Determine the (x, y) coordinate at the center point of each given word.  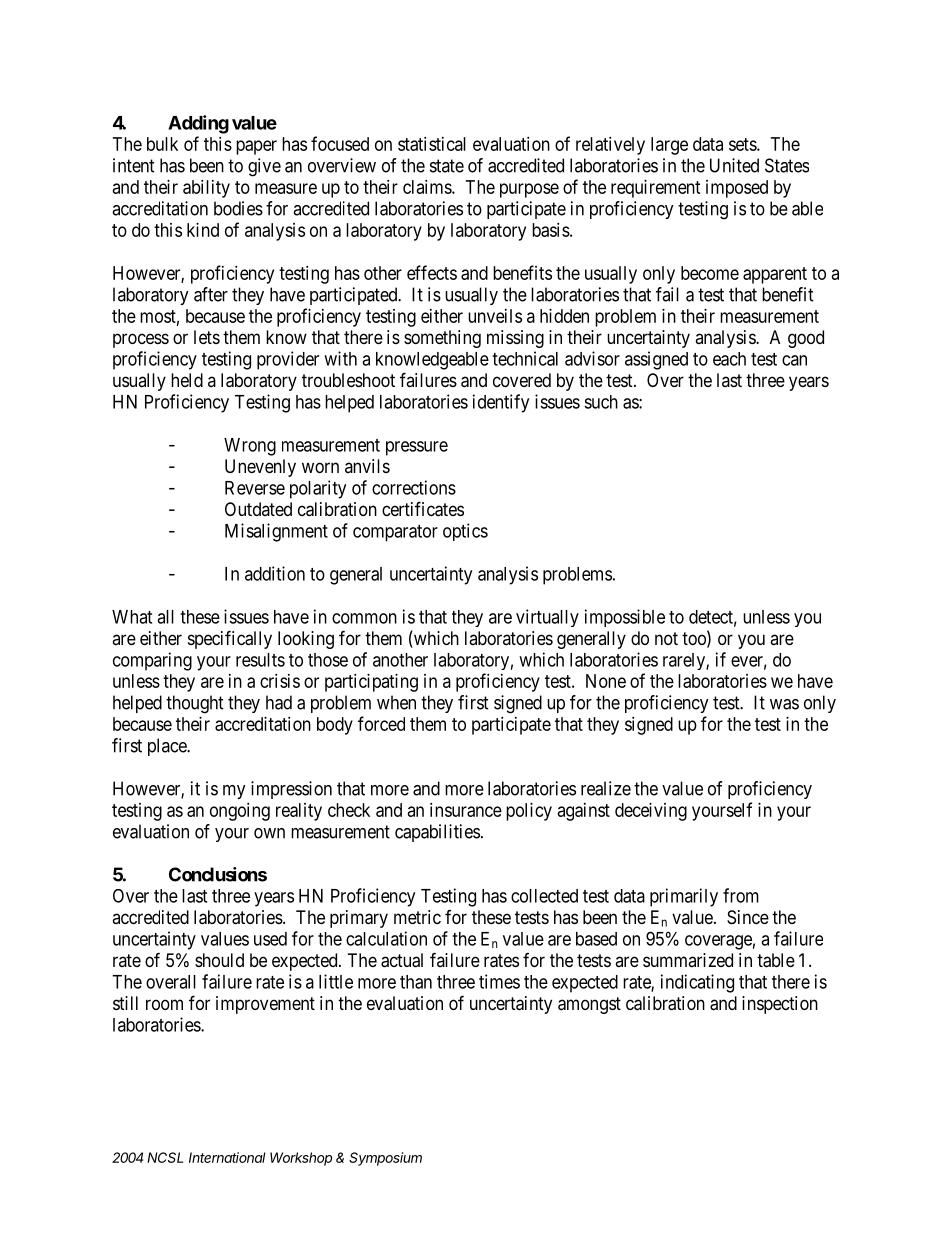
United (734, 165)
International (227, 1157)
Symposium (385, 1159)
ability (206, 189)
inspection (780, 1005)
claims (428, 187)
